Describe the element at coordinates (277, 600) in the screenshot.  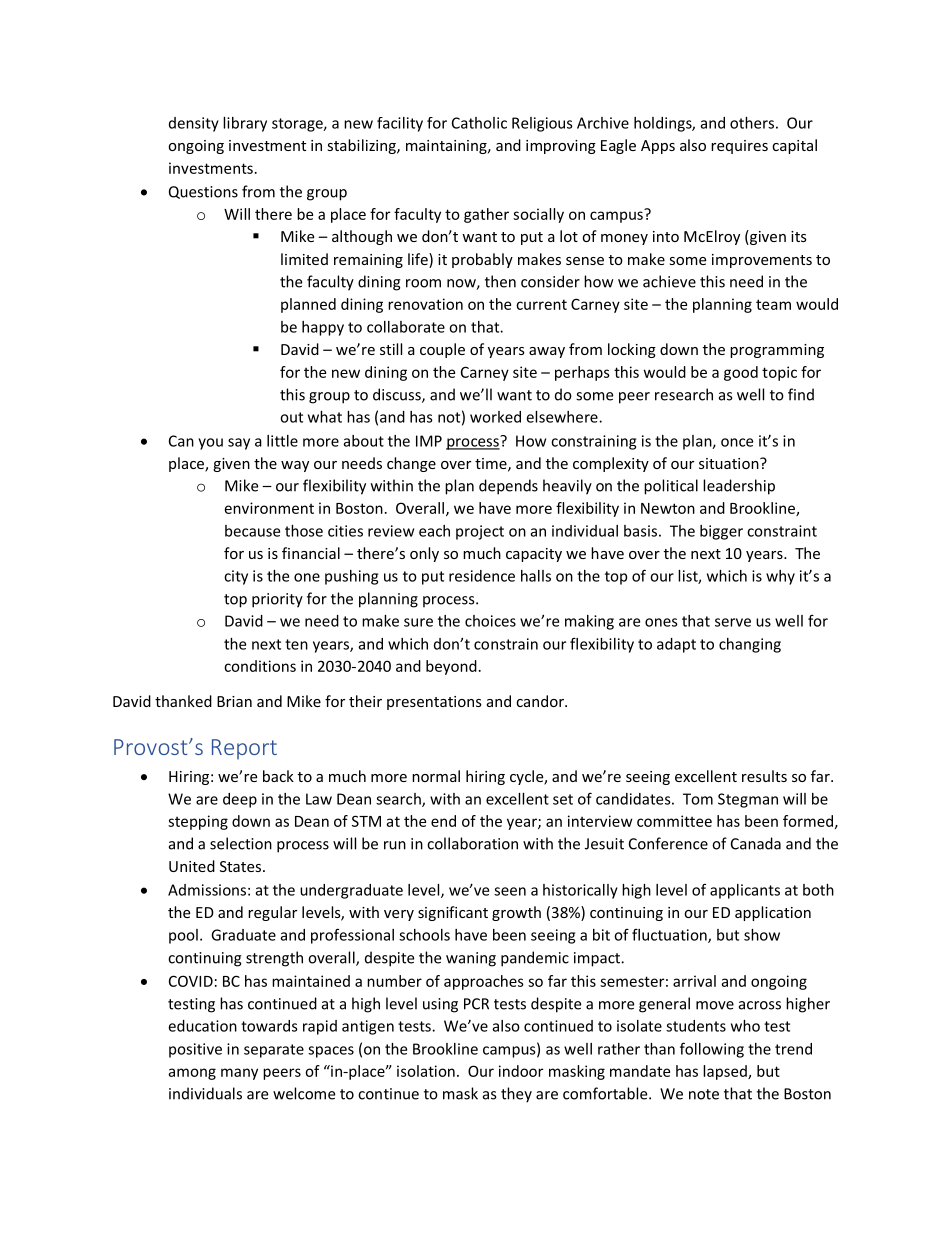
I see `priority` at that location.
